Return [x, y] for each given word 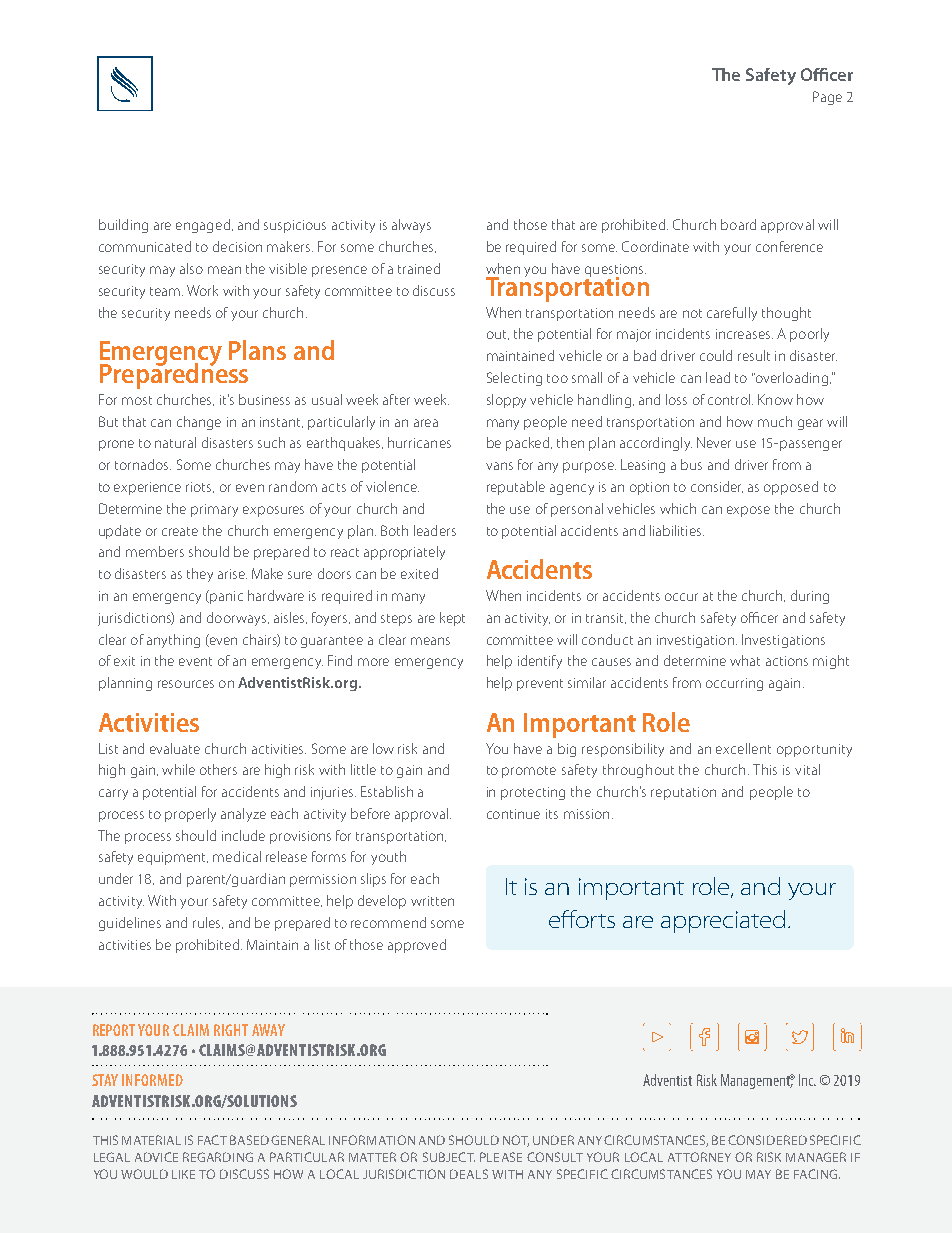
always [411, 226]
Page [827, 98]
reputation [683, 793]
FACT [212, 1140]
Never [714, 442]
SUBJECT [449, 1157]
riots [200, 487]
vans [499, 466]
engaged [203, 226]
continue [513, 814]
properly [190, 815]
